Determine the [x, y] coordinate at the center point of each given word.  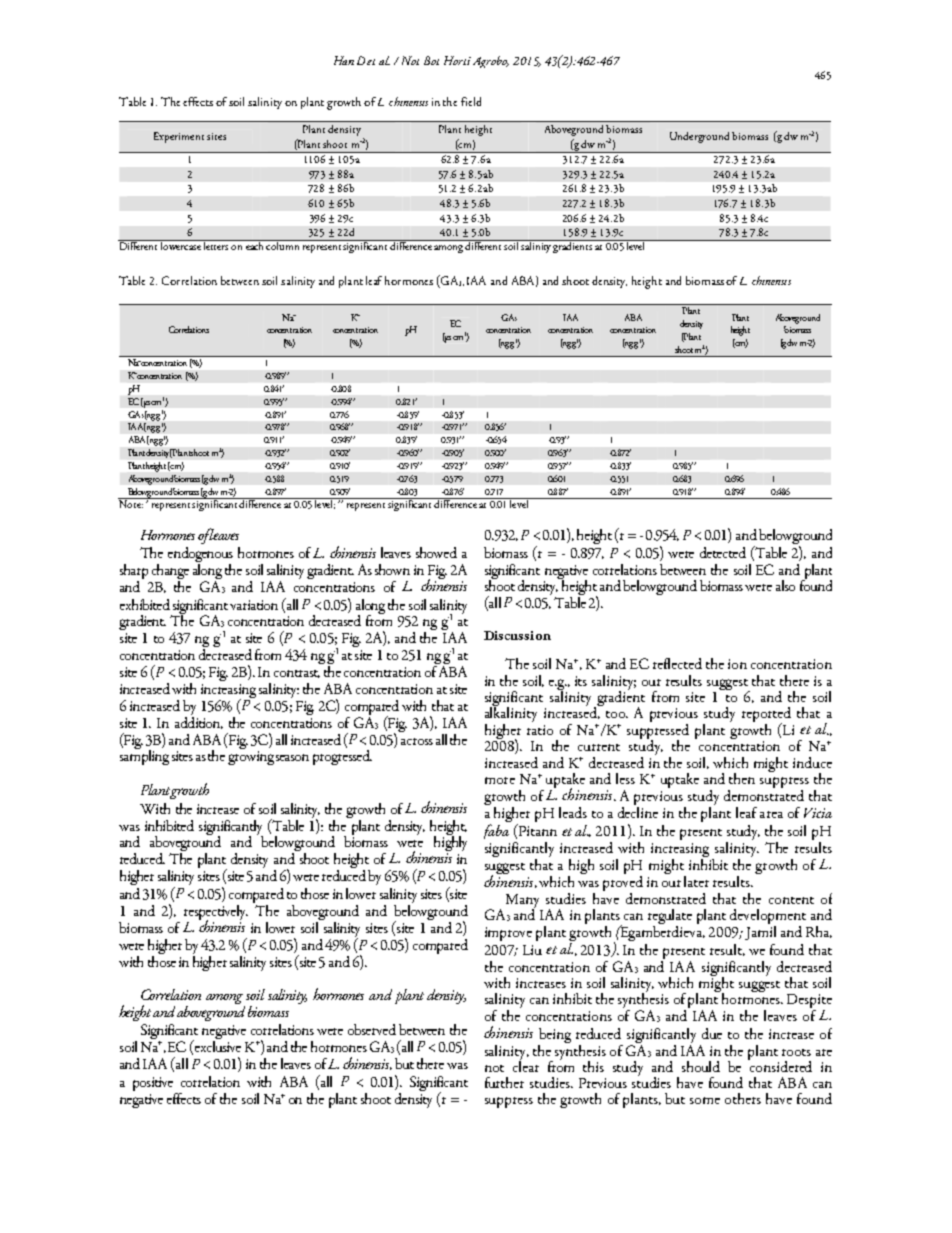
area [771, 814]
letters [216, 245]
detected [723, 552]
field [471, 101]
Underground [701, 137]
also [785, 585]
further [504, 1082]
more [500, 780]
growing [251, 758]
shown [392, 569]
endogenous [200, 556]
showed [436, 552]
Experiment [179, 137]
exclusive [216, 1046]
